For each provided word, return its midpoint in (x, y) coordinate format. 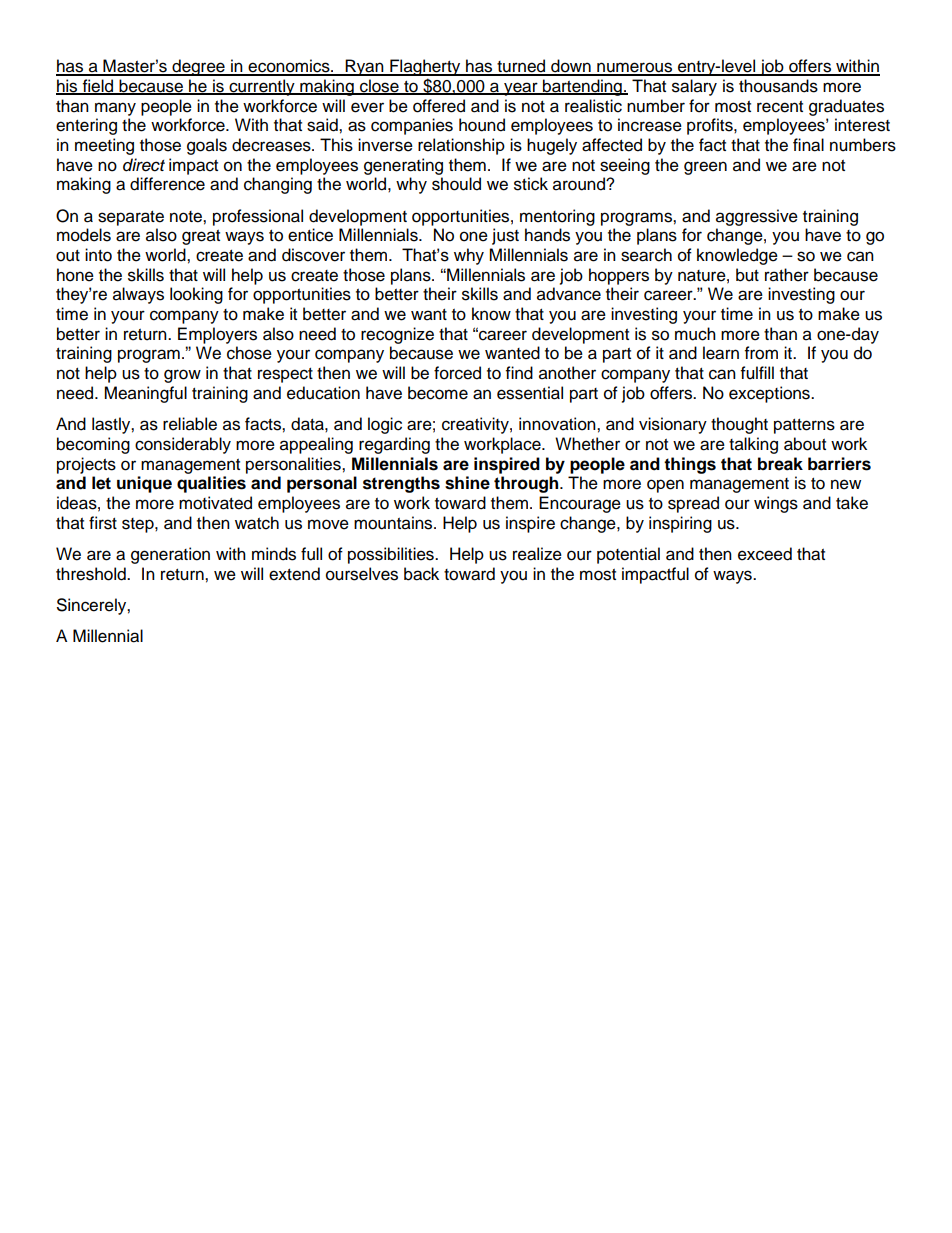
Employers (217, 335)
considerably (183, 445)
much (695, 334)
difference (167, 184)
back (421, 574)
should (456, 184)
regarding (394, 445)
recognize (397, 335)
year (521, 89)
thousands (778, 86)
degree (198, 67)
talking (753, 445)
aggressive (757, 217)
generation (170, 555)
